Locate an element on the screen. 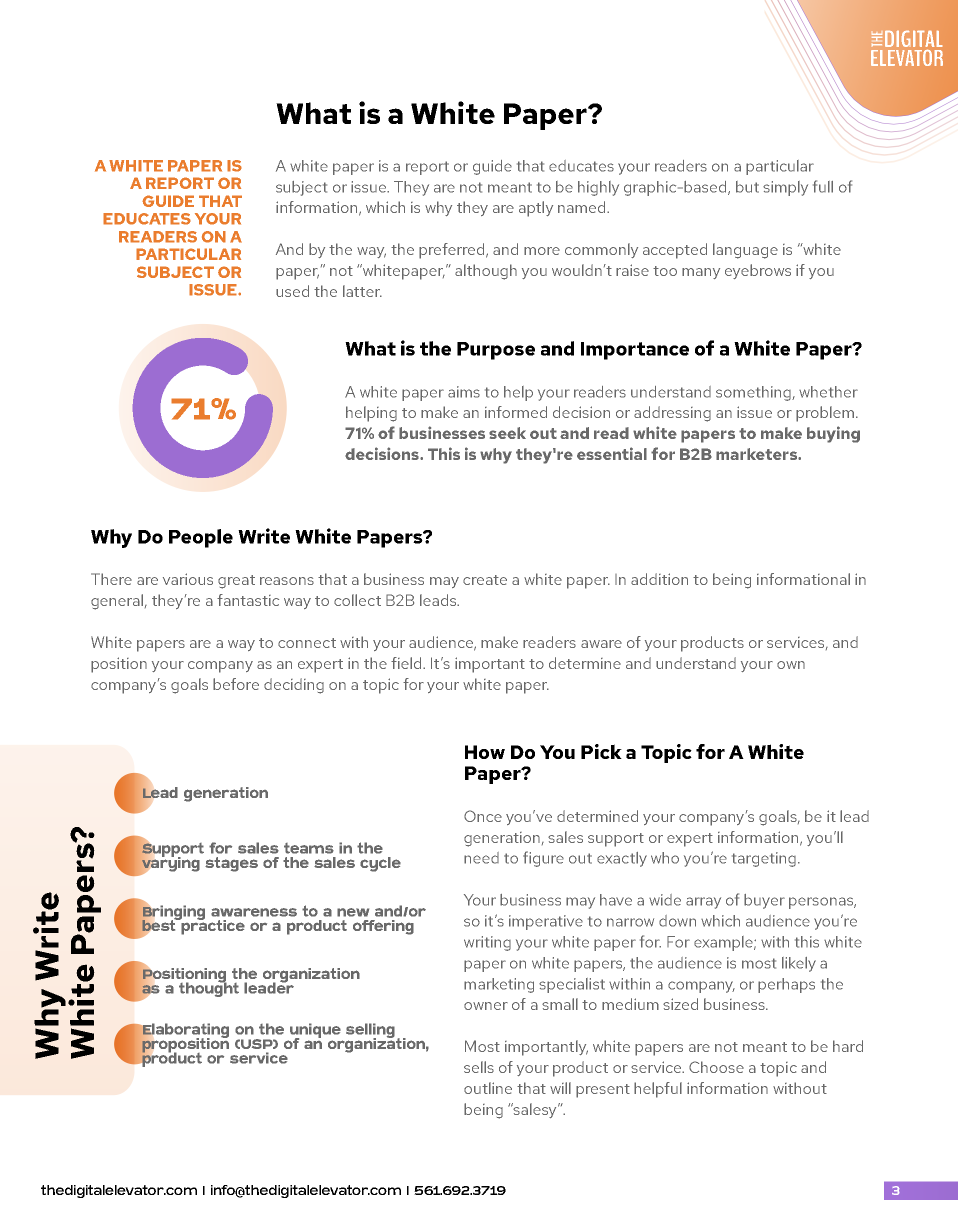 The width and height of the screenshot is (958, 1232). field is located at coordinates (407, 663).
